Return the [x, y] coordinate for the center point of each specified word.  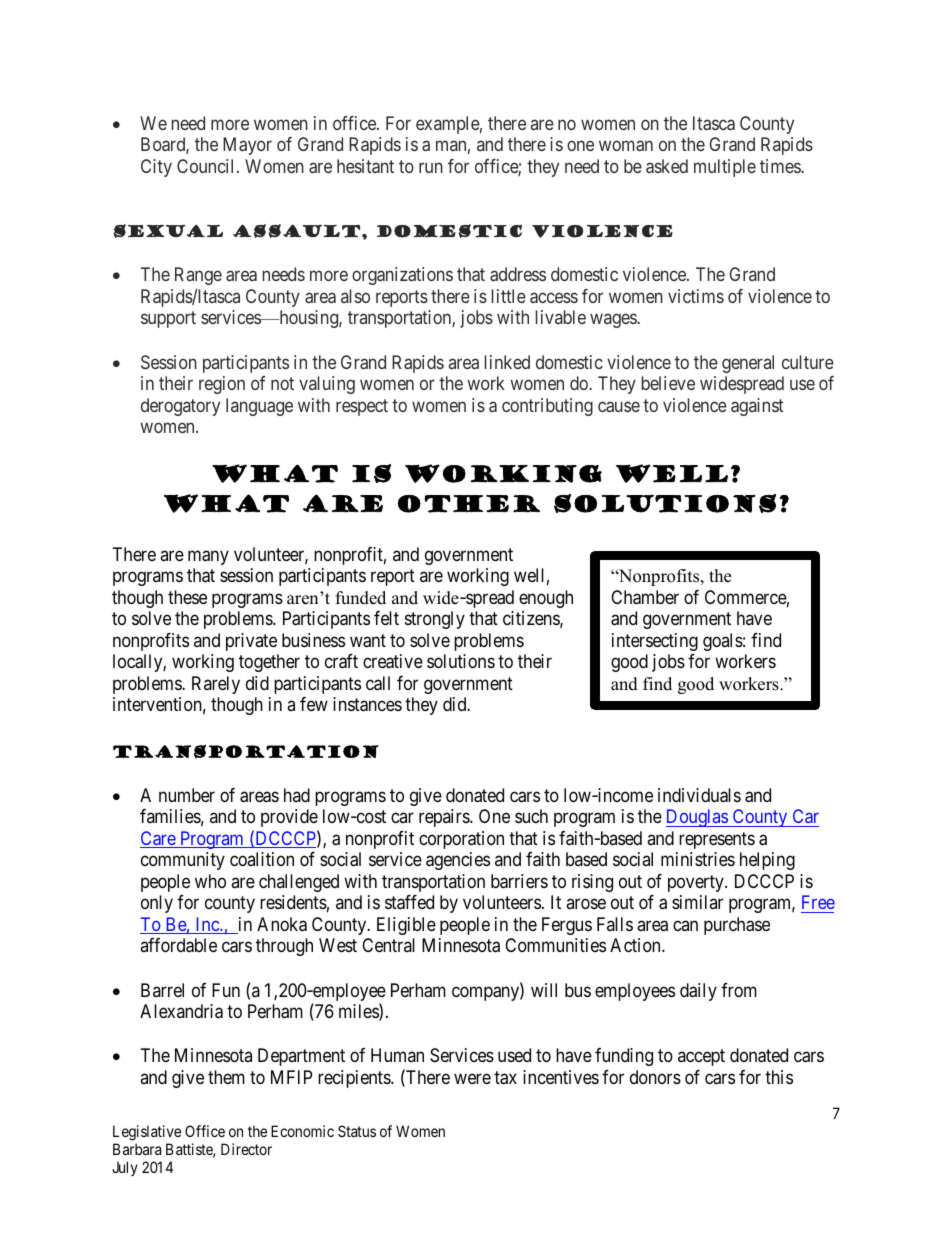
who [210, 881]
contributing [547, 407]
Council [207, 166]
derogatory [180, 407]
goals [723, 642]
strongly [435, 620]
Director [246, 1149]
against [757, 407]
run [431, 167]
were [472, 1078]
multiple [725, 168]
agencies [458, 861]
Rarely [216, 685]
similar [697, 902]
